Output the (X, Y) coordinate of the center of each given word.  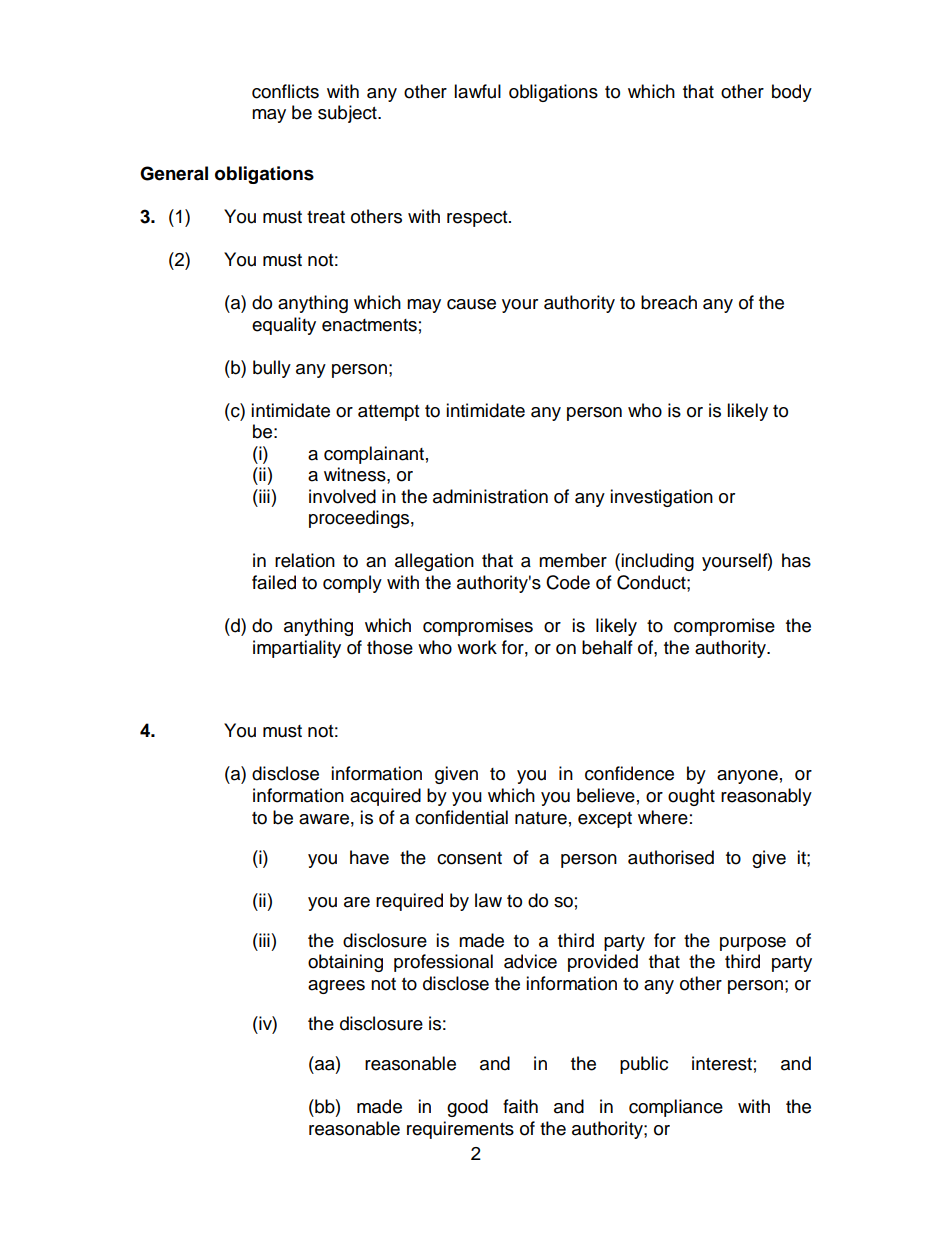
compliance (676, 1108)
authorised (671, 857)
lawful (477, 91)
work (477, 647)
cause (471, 304)
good (467, 1108)
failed (274, 582)
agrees (336, 987)
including (657, 562)
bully (272, 369)
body (792, 93)
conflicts (285, 91)
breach (669, 302)
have (369, 857)
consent (469, 858)
